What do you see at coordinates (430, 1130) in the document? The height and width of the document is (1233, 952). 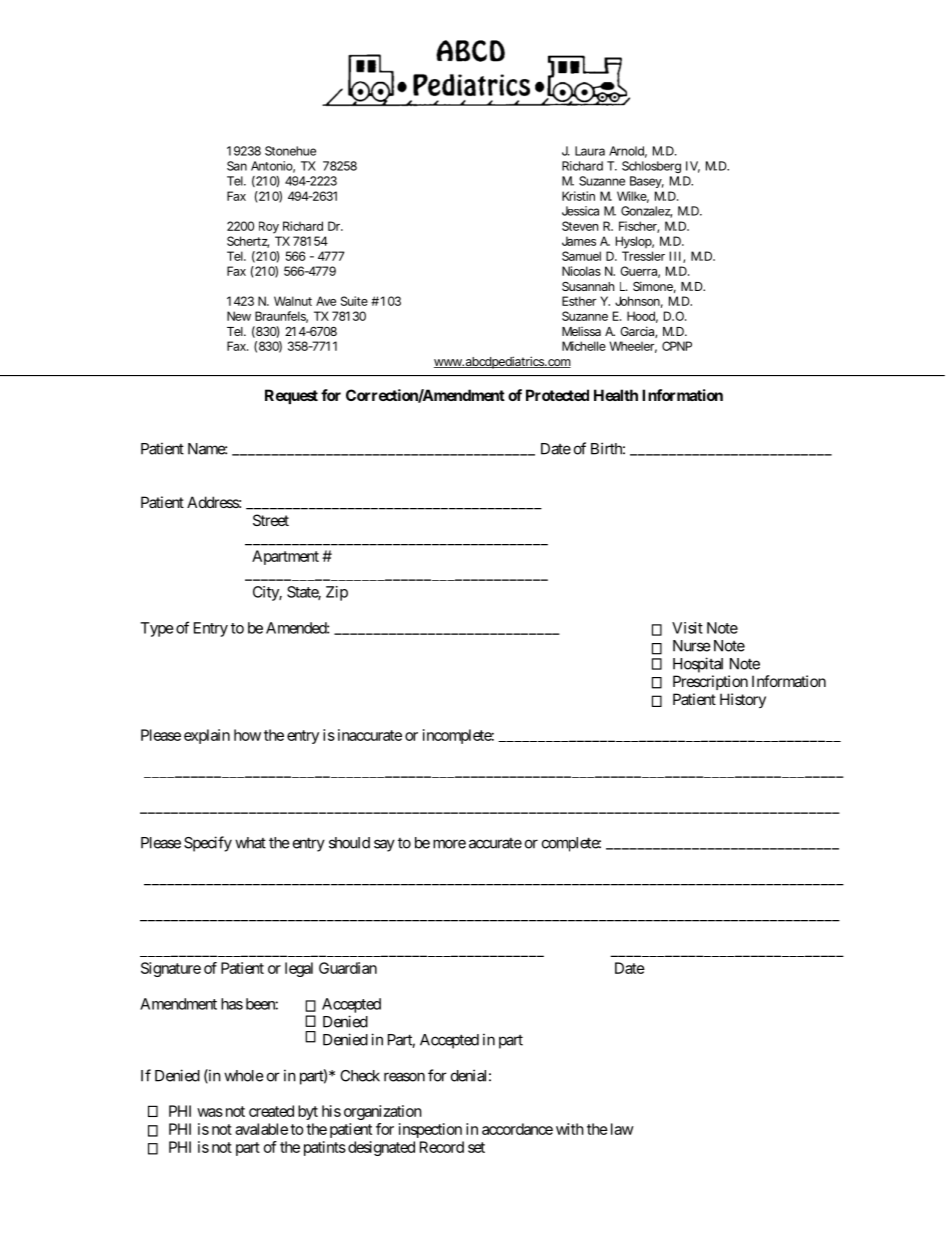 I see `inspection` at bounding box center [430, 1130].
